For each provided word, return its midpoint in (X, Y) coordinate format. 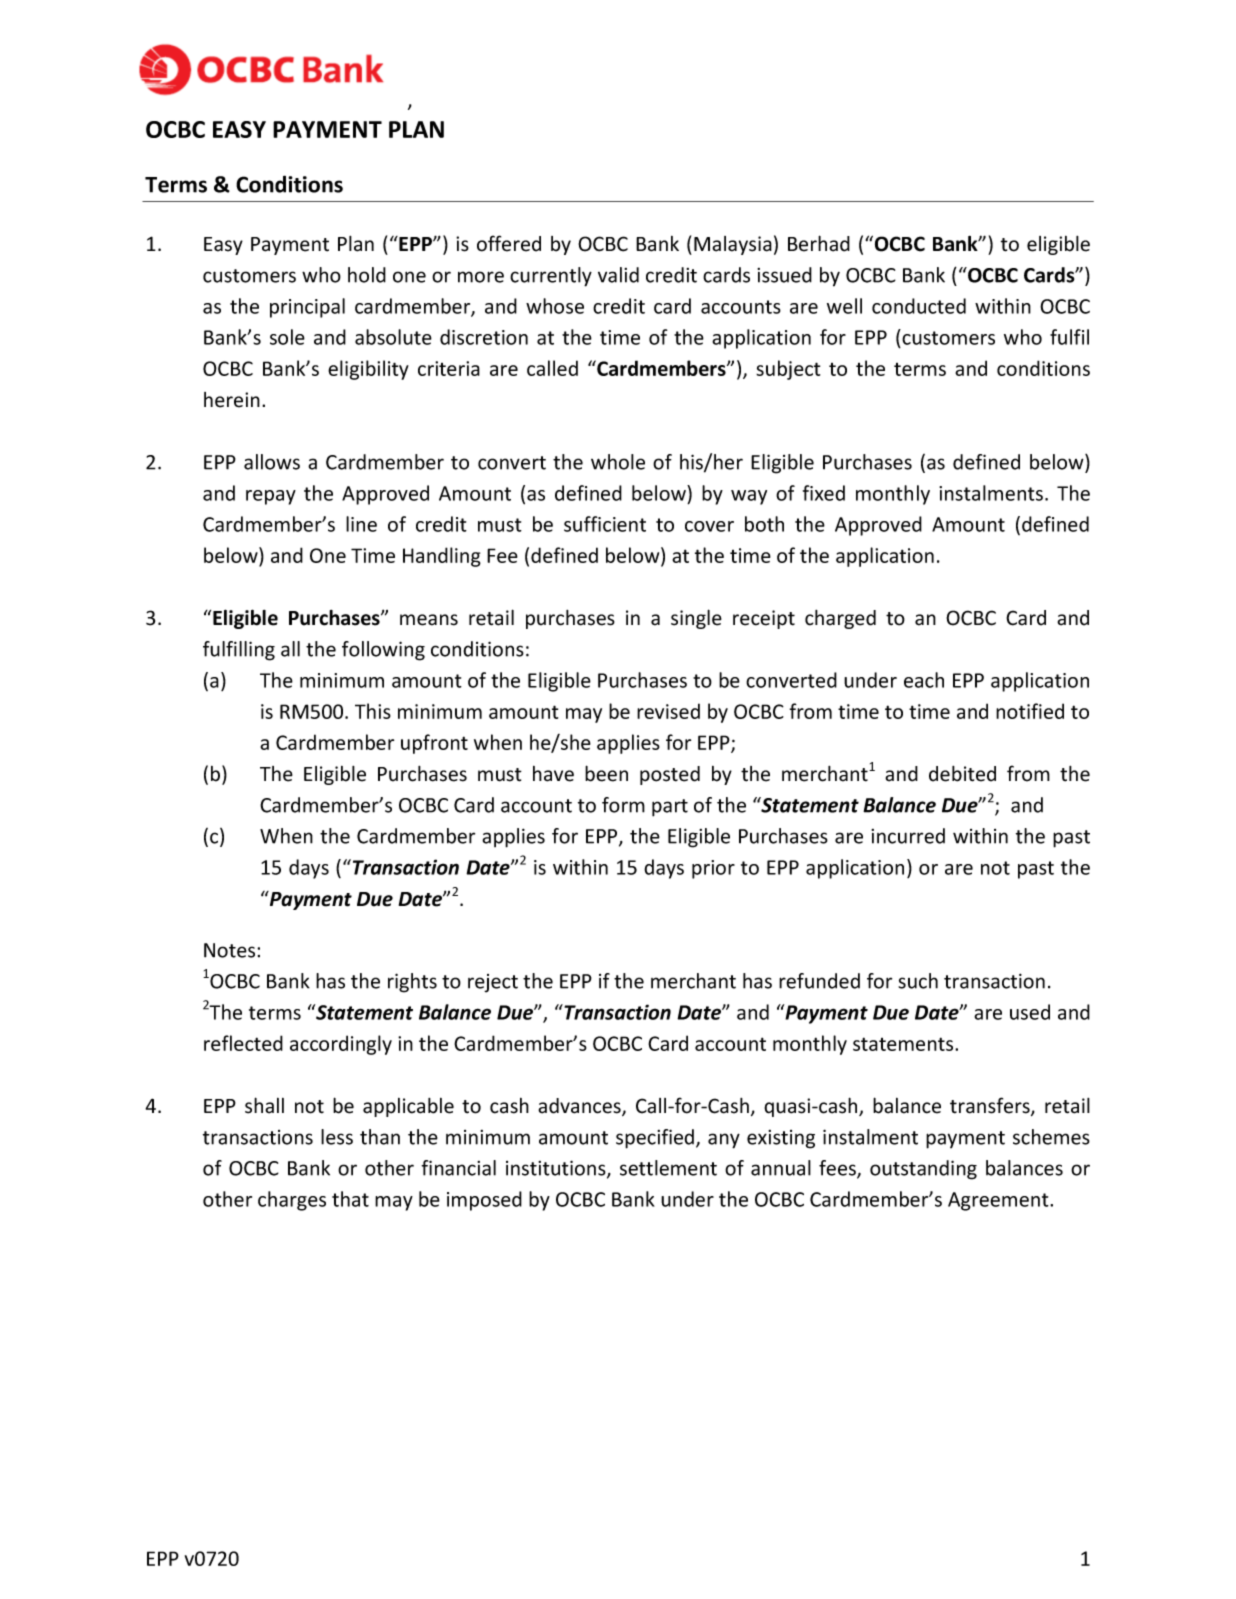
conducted (919, 306)
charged (840, 619)
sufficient (605, 524)
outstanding (923, 1170)
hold (367, 275)
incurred (908, 836)
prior (713, 869)
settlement (668, 1168)
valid (618, 275)
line (361, 524)
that (350, 1199)
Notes (231, 950)
